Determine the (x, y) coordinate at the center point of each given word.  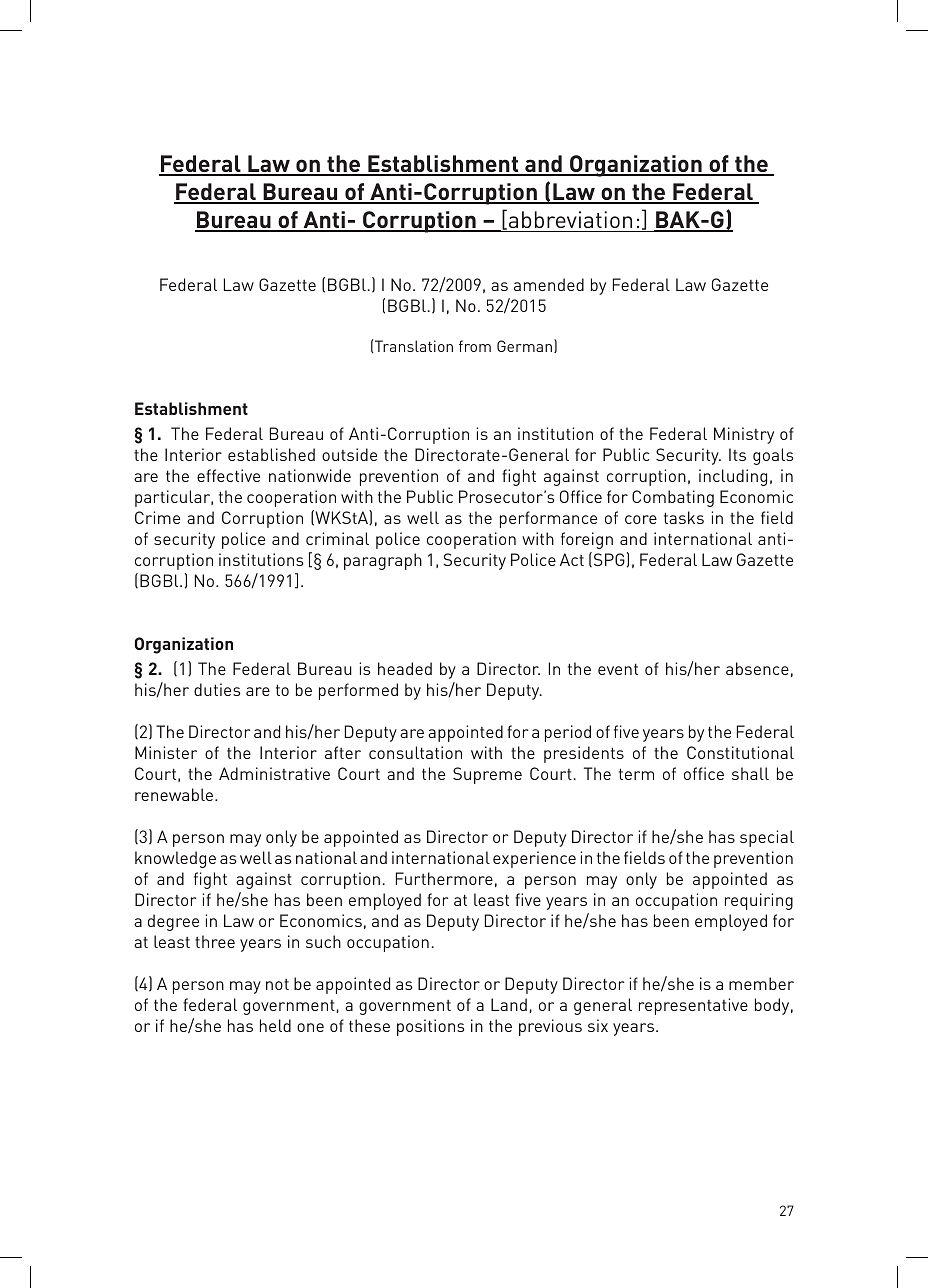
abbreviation (570, 219)
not (277, 984)
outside (349, 454)
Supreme (487, 775)
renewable (175, 794)
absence (757, 668)
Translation (413, 346)
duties (217, 689)
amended (549, 284)
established (271, 454)
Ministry (744, 435)
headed (405, 668)
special (767, 838)
